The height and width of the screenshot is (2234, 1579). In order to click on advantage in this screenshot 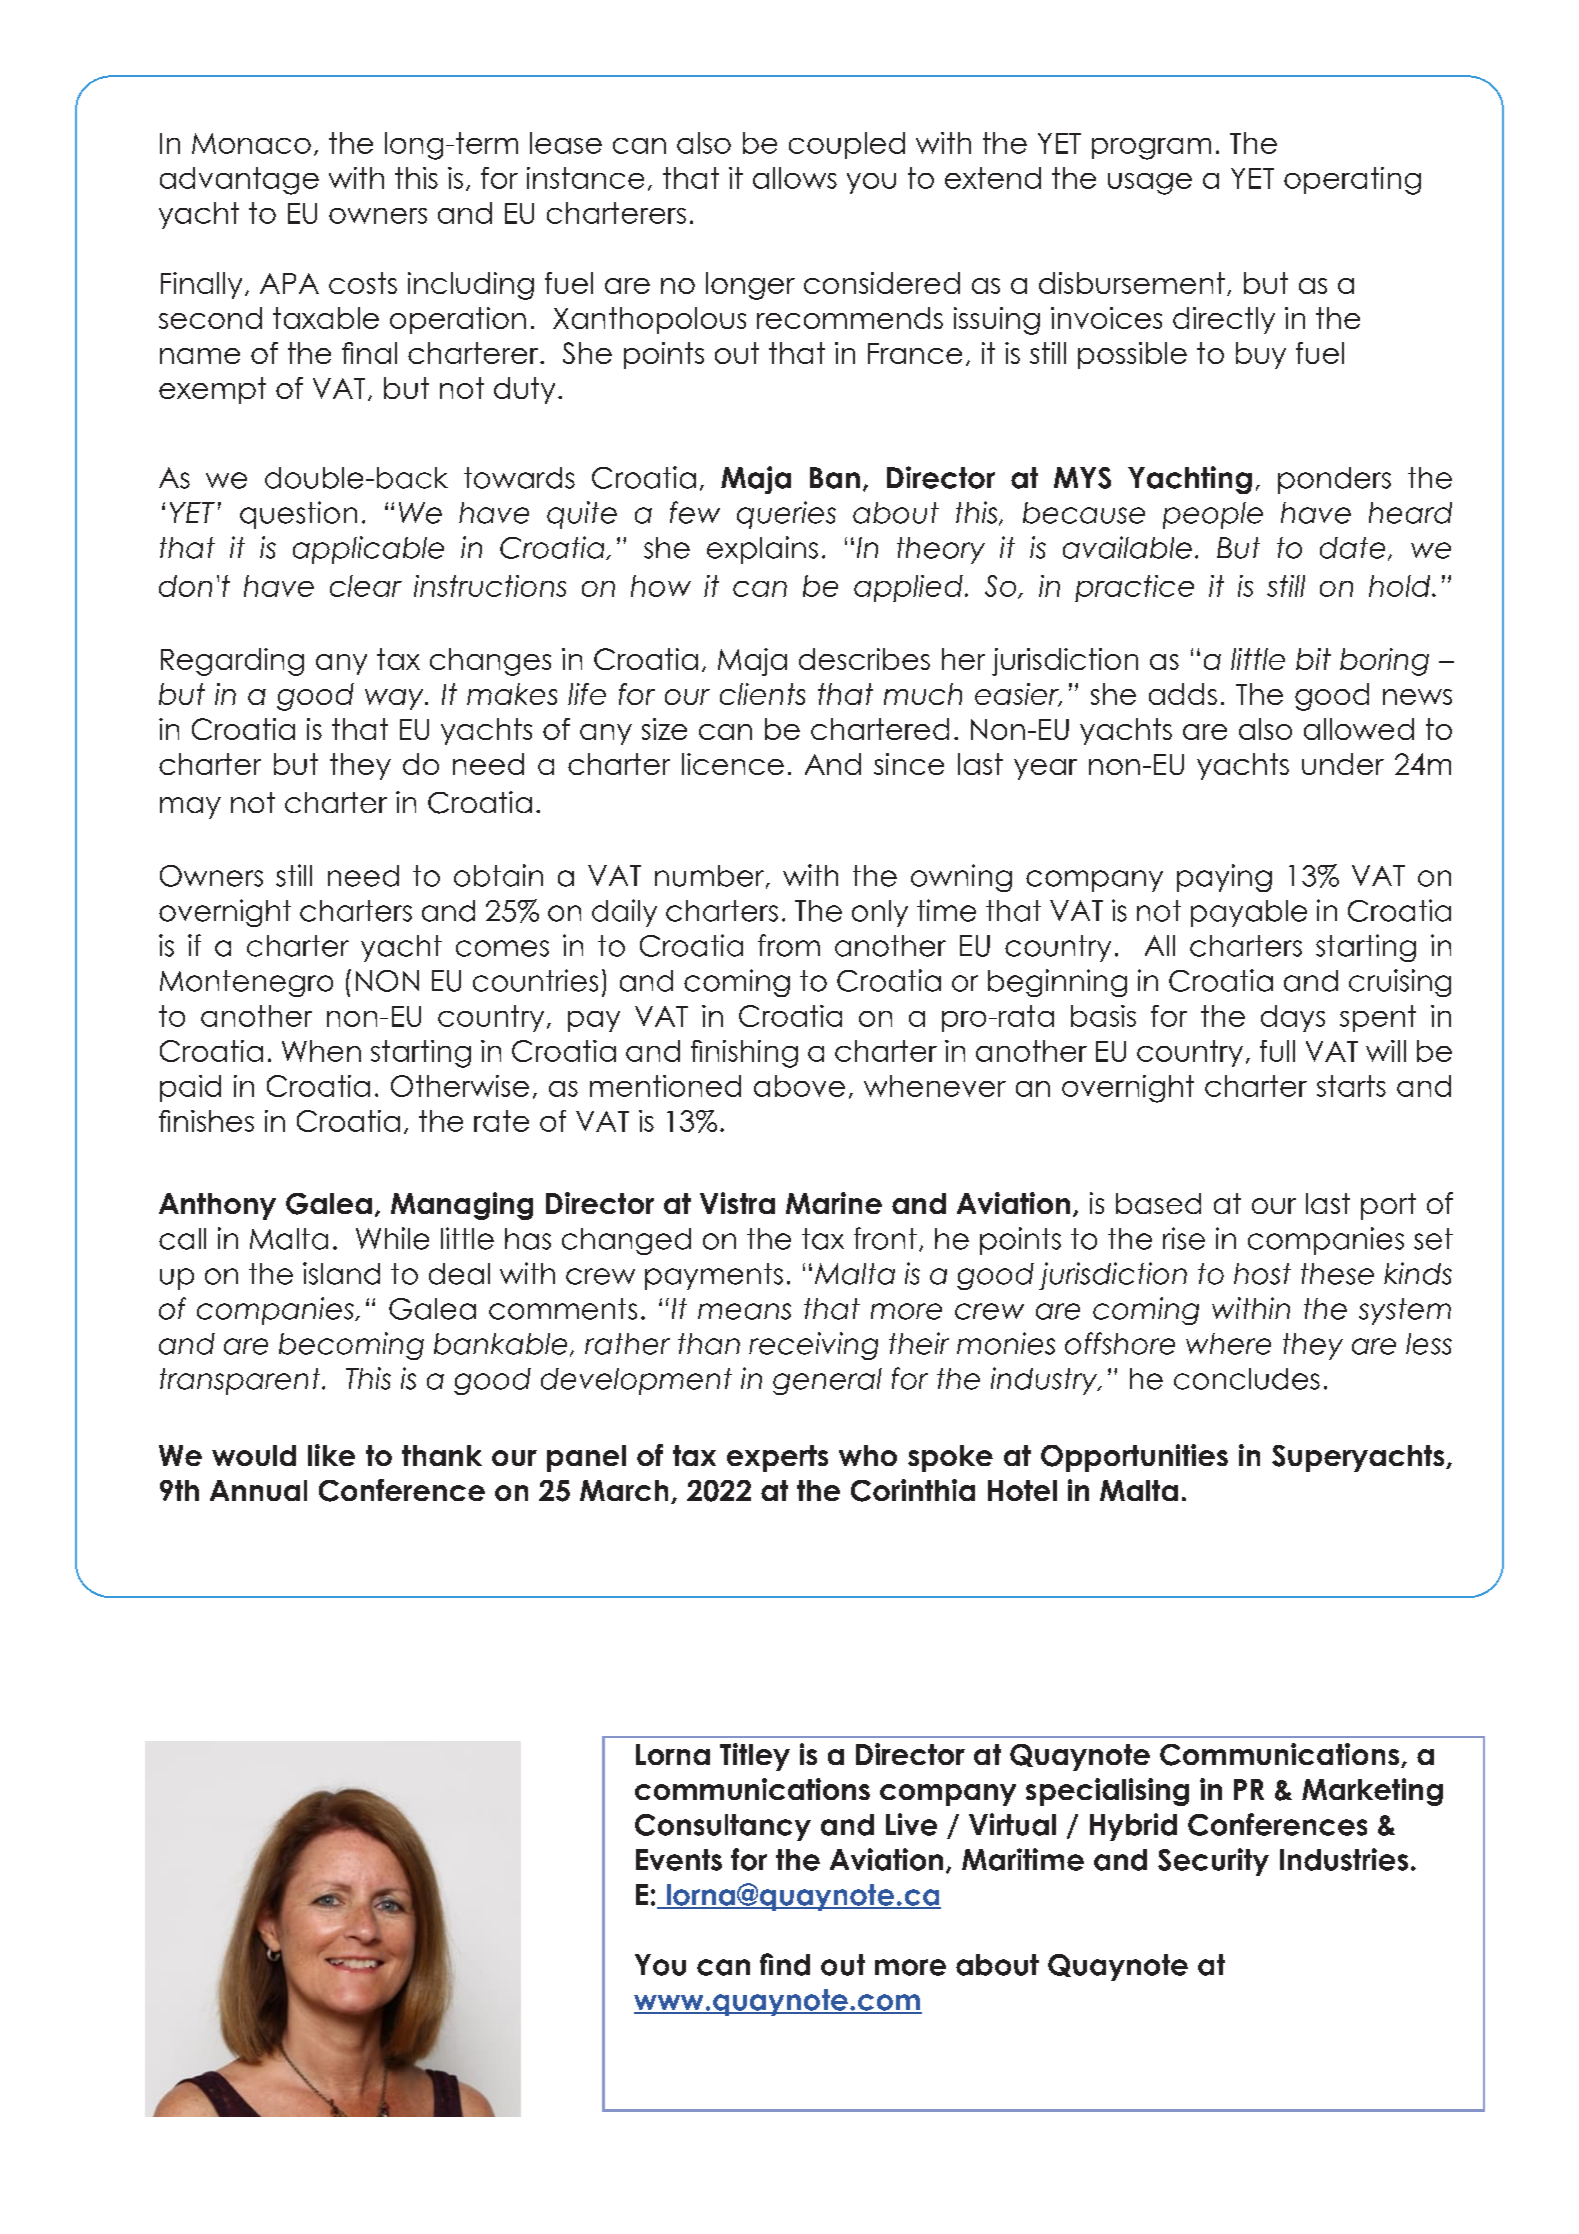, I will do `click(239, 181)`.
